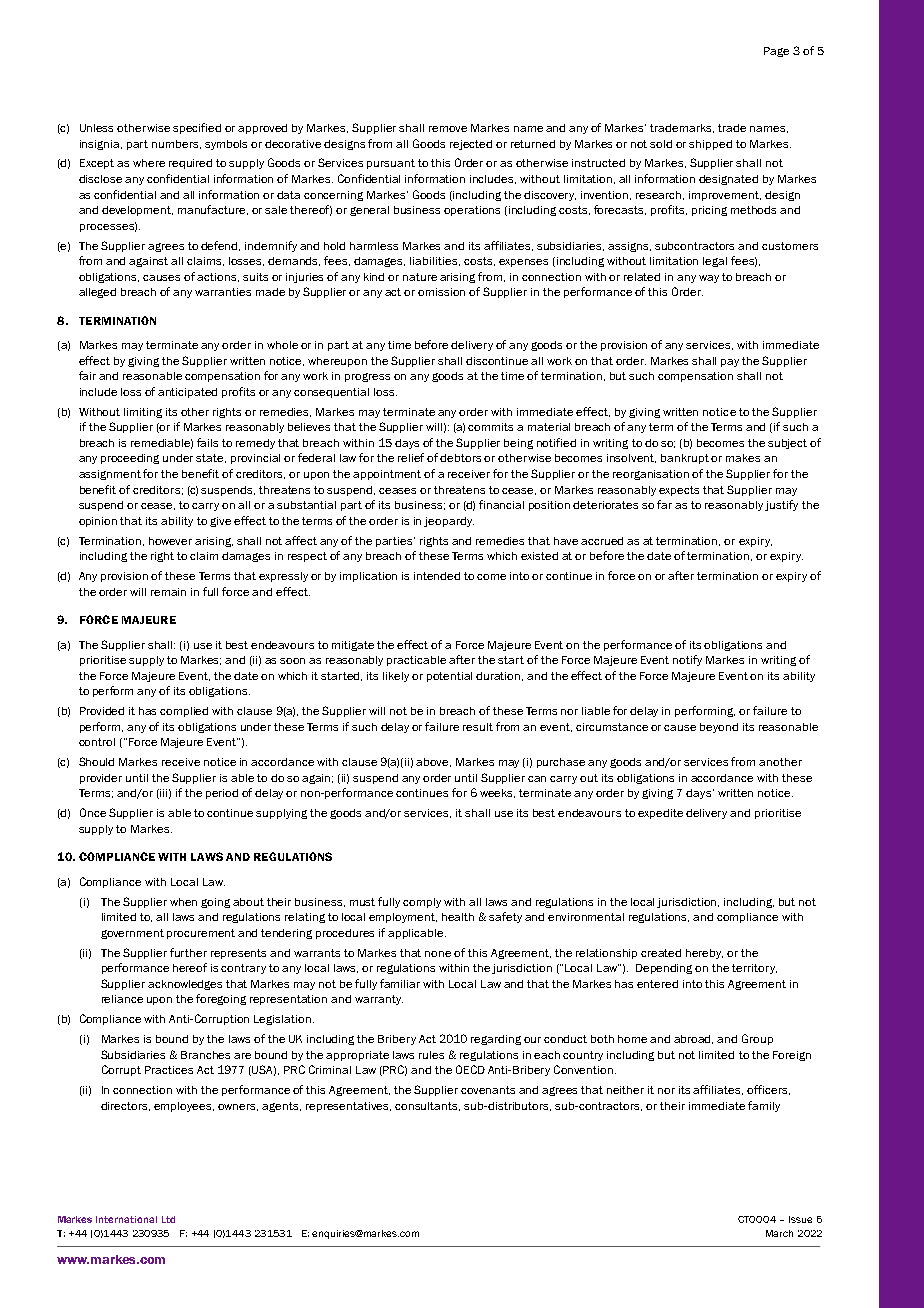 This document has width=924, height=1308. Describe the element at coordinates (448, 129) in the document. I see `remove` at that location.
